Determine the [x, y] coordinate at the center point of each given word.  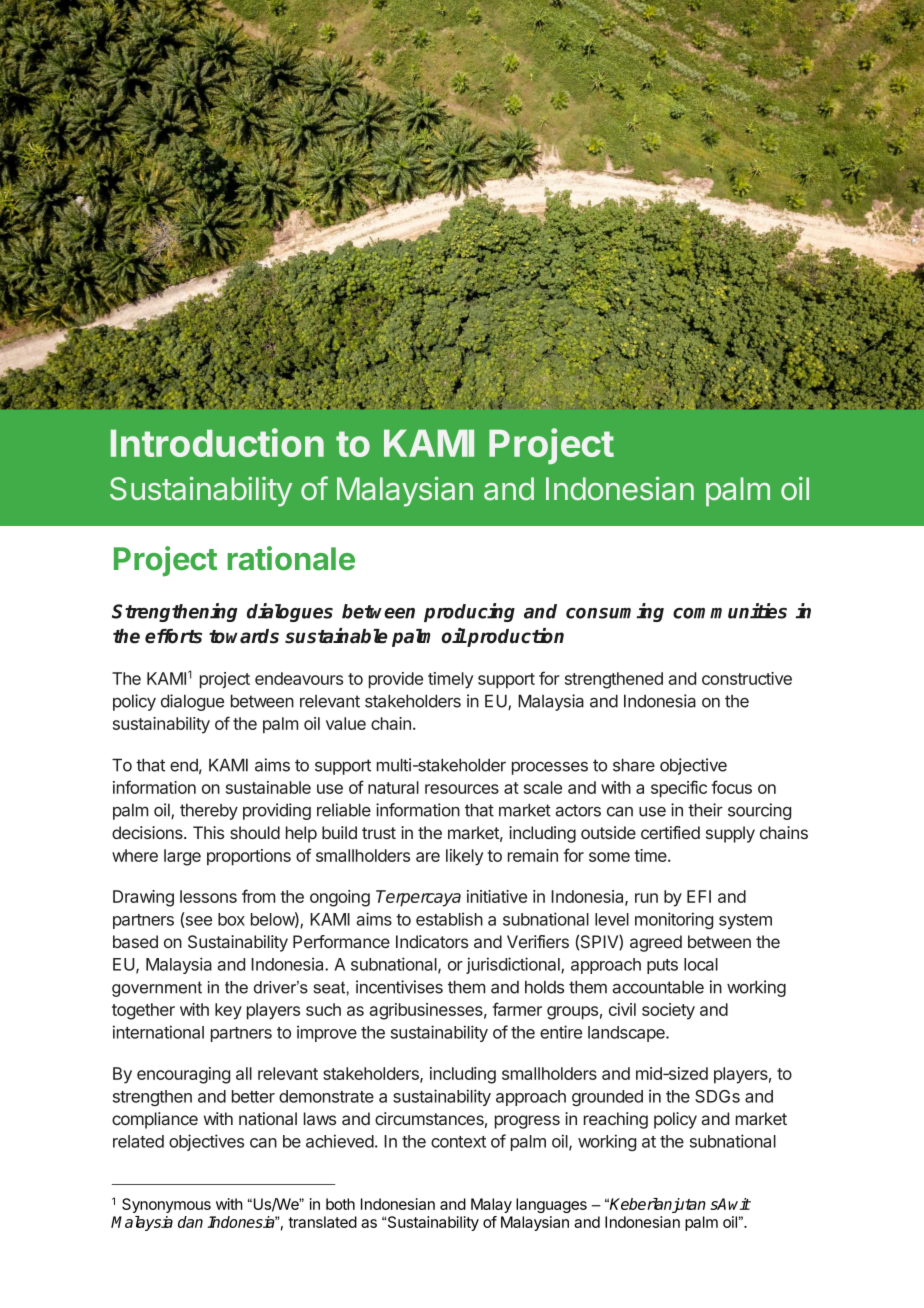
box [231, 919]
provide [396, 680]
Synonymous [166, 1205]
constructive [747, 678]
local [701, 964]
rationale [291, 558]
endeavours [299, 678]
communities [730, 611]
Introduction [217, 442]
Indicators [432, 941]
